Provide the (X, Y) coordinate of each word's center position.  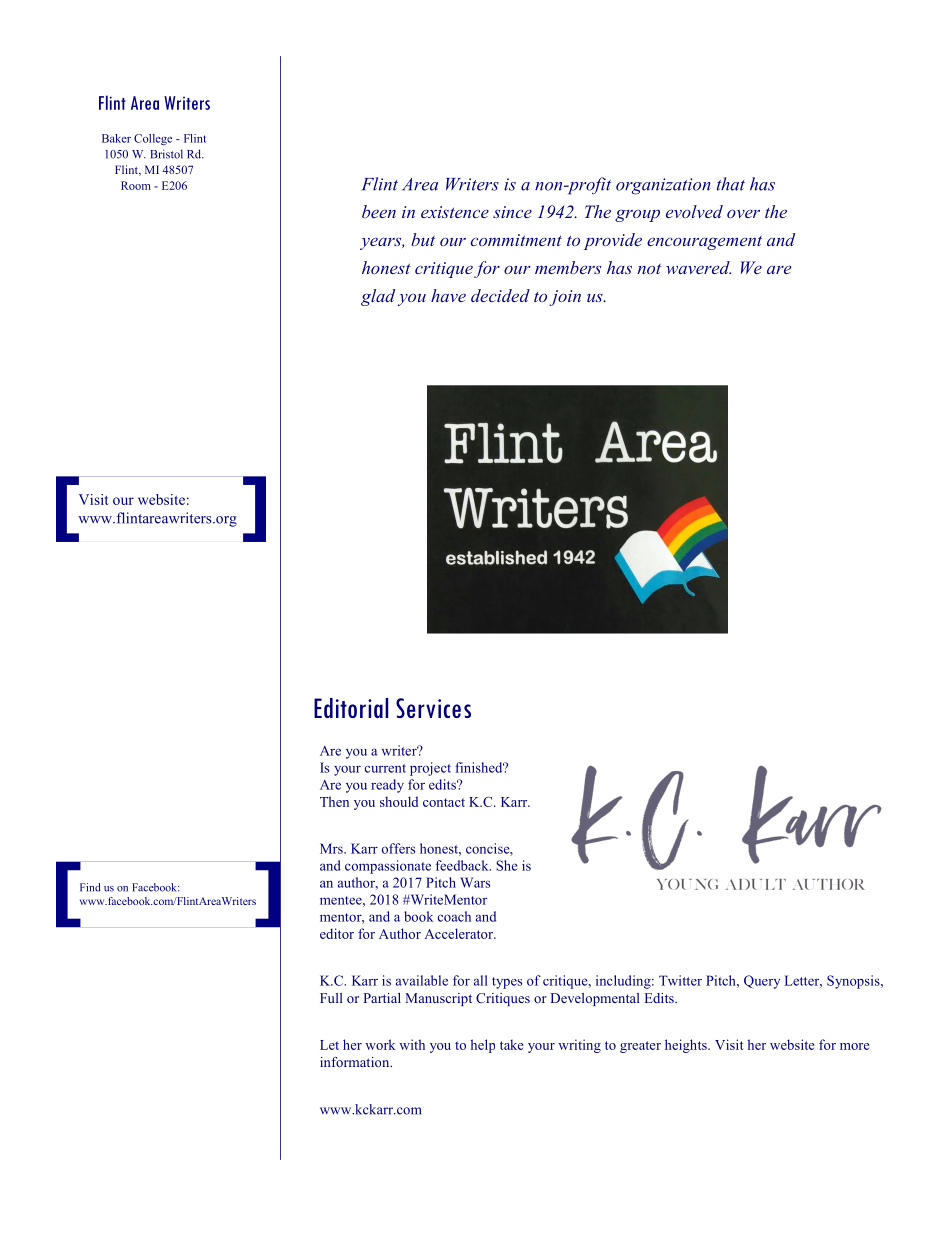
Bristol (166, 154)
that (731, 184)
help (483, 1046)
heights (687, 1046)
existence (455, 212)
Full (331, 998)
